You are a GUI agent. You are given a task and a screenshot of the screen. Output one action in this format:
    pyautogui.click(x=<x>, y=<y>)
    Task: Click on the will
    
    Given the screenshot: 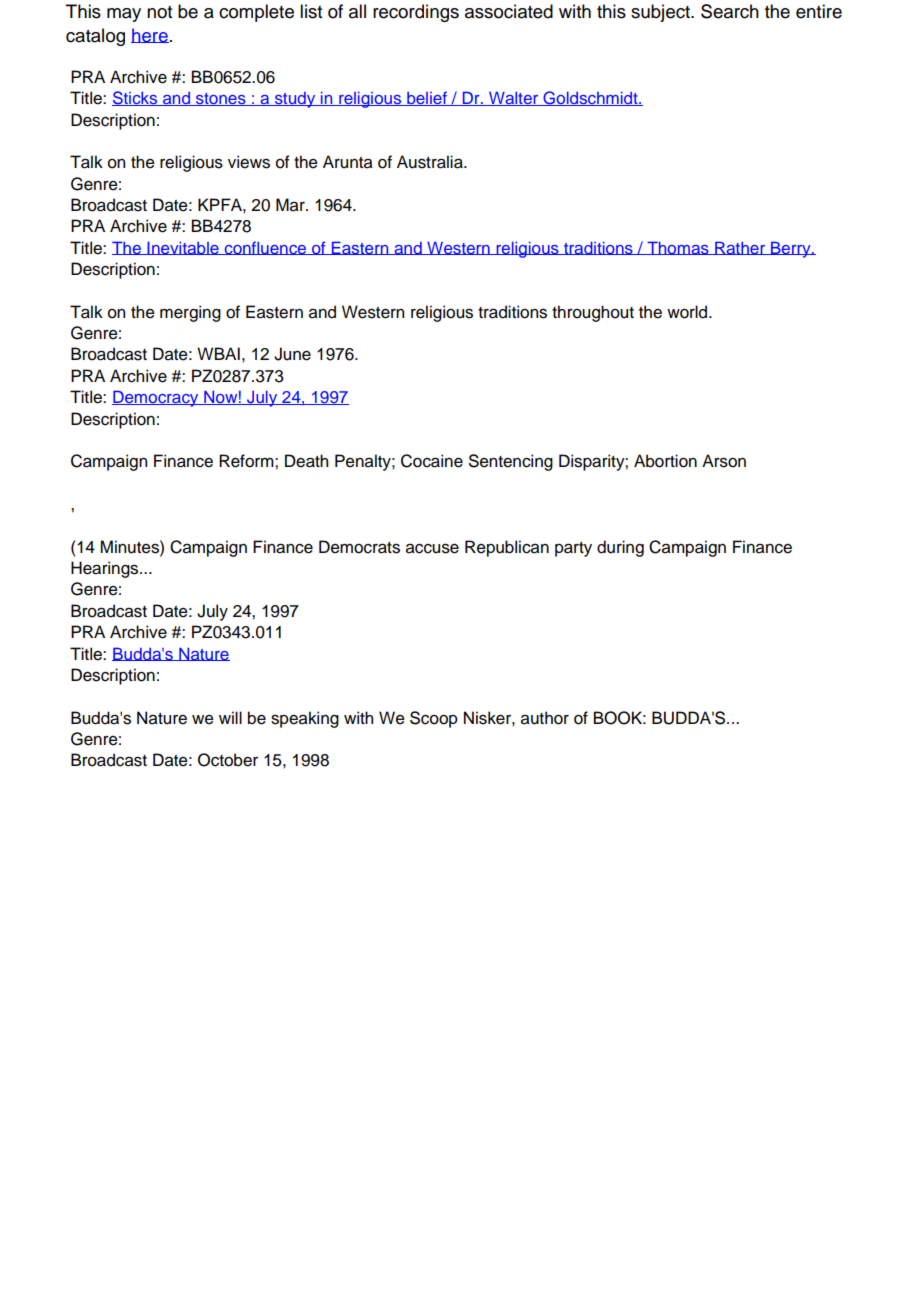 What is the action you would take?
    pyautogui.click(x=230, y=717)
